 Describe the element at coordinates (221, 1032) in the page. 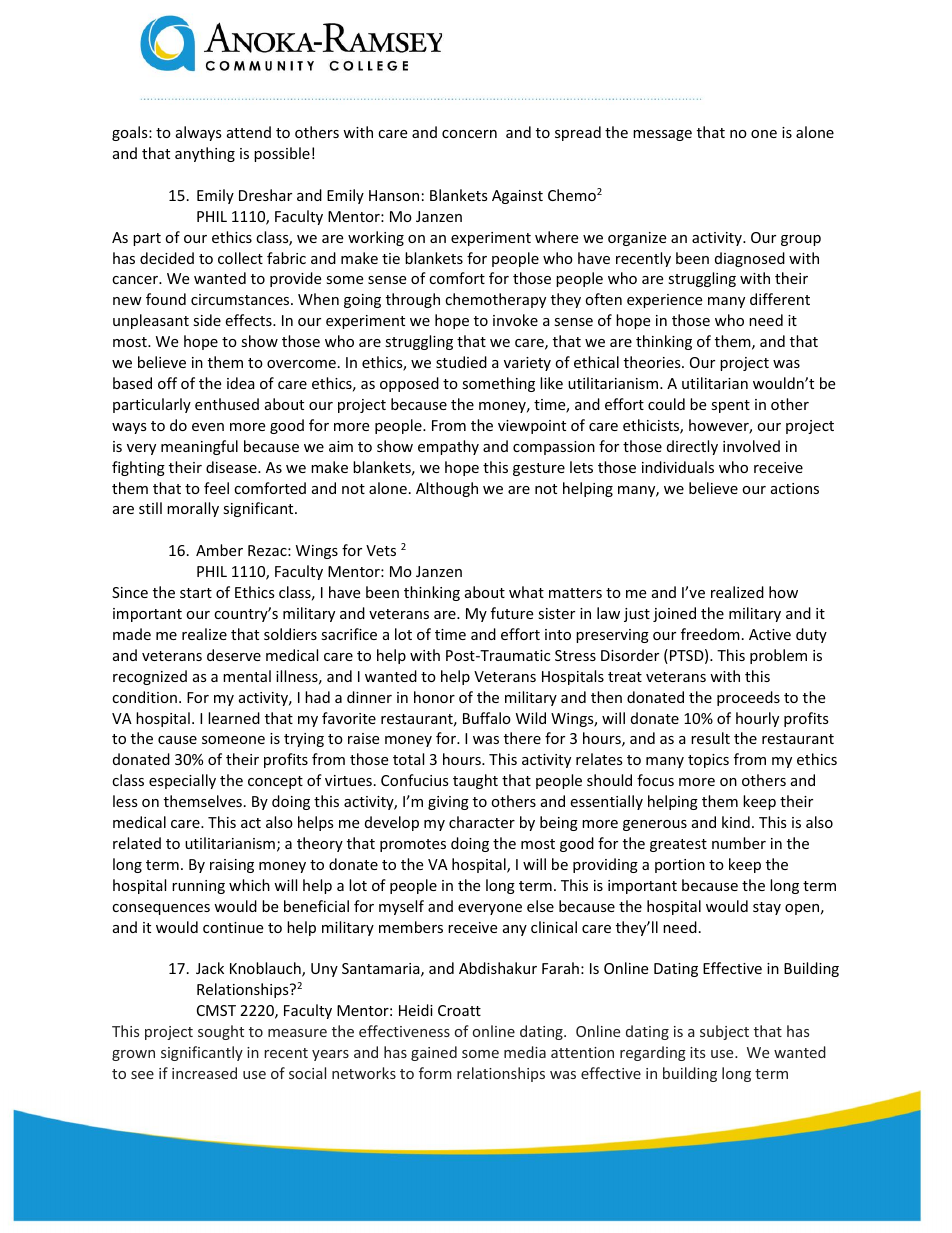

I see `sought` at that location.
